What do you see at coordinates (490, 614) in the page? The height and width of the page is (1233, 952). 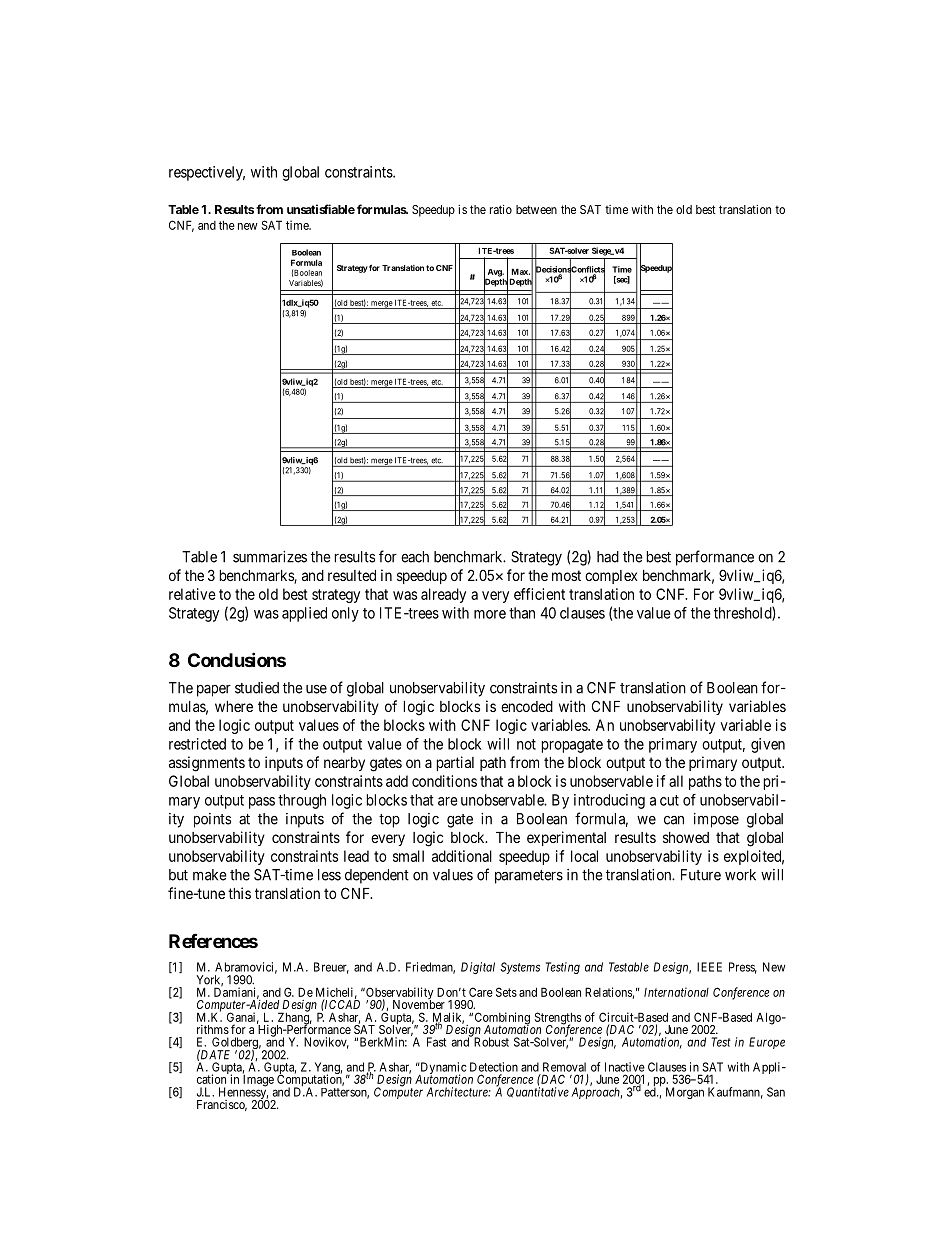 I see `more` at bounding box center [490, 614].
